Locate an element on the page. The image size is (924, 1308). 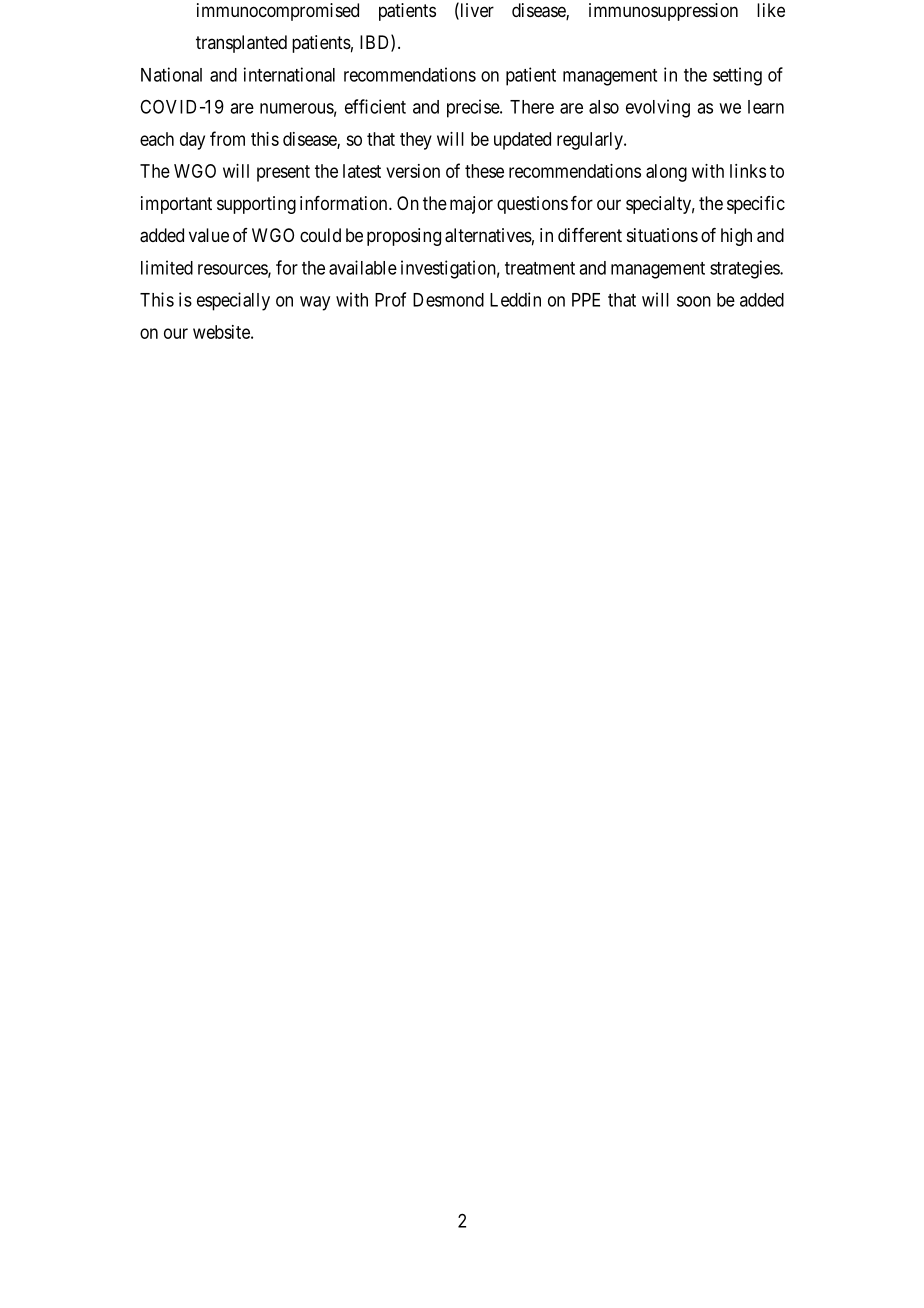
especially is located at coordinates (233, 301).
